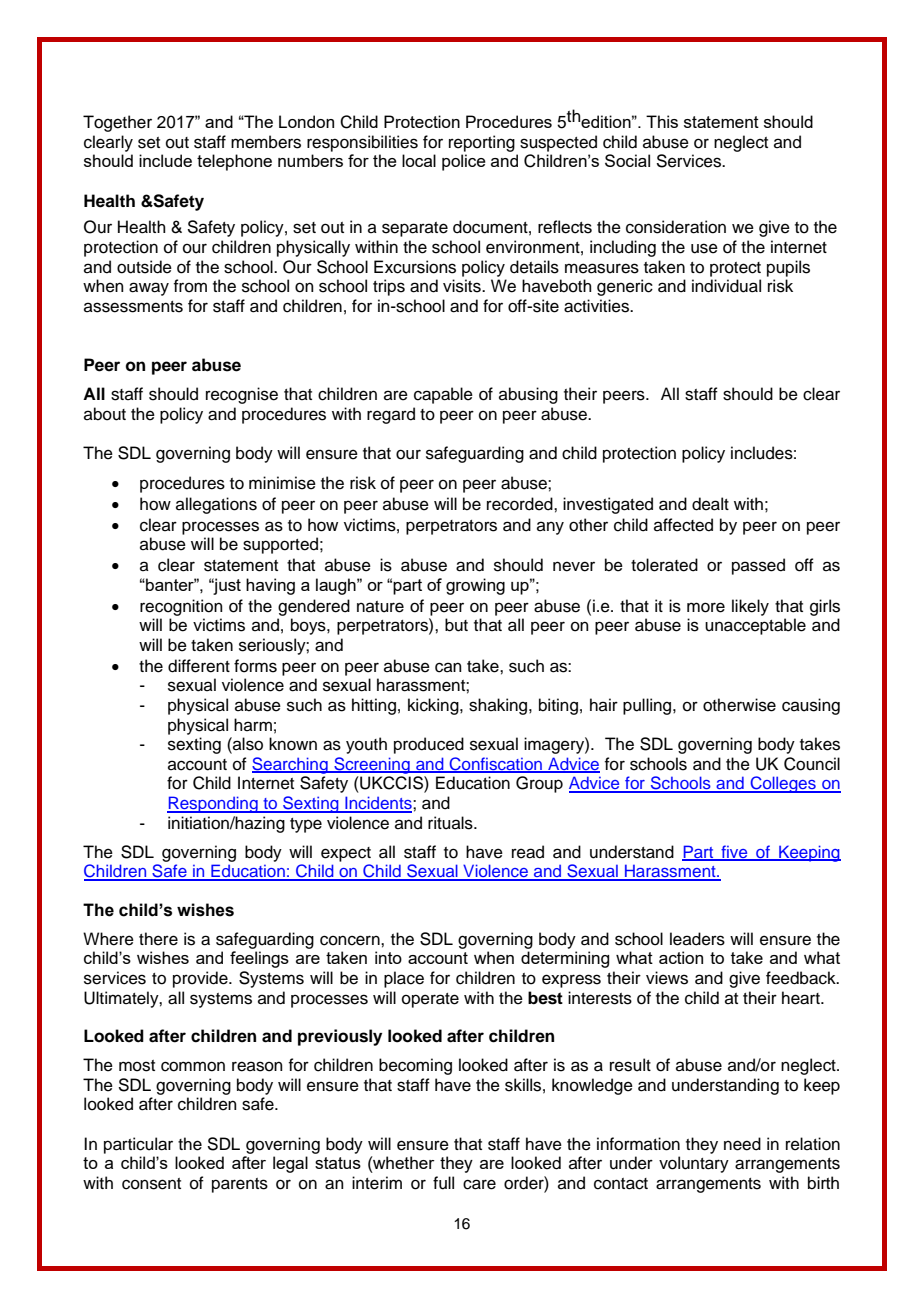  Describe the element at coordinates (710, 504) in the screenshot. I see `dealt` at that location.
